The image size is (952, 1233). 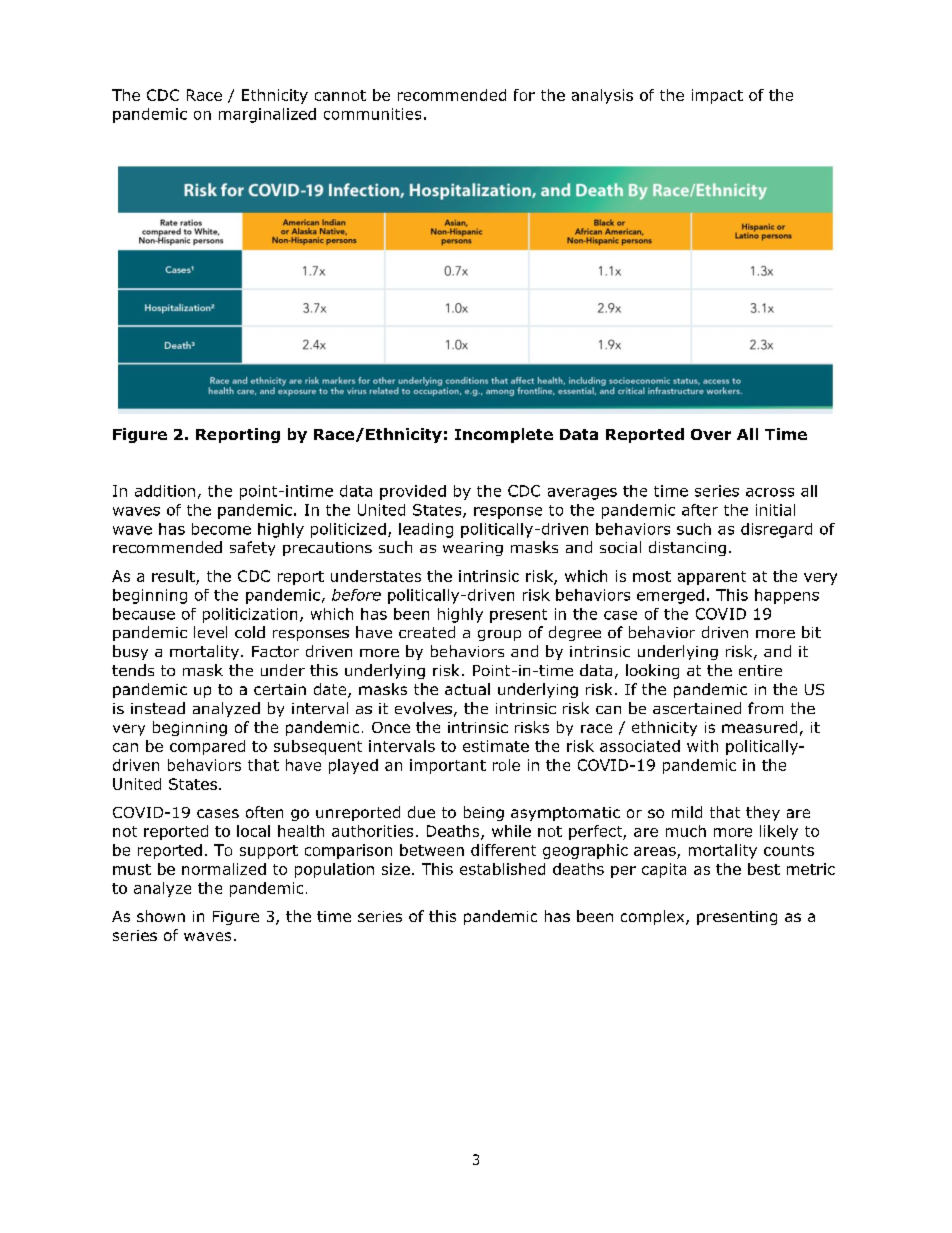 What do you see at coordinates (224, 869) in the image?
I see `normalized` at bounding box center [224, 869].
